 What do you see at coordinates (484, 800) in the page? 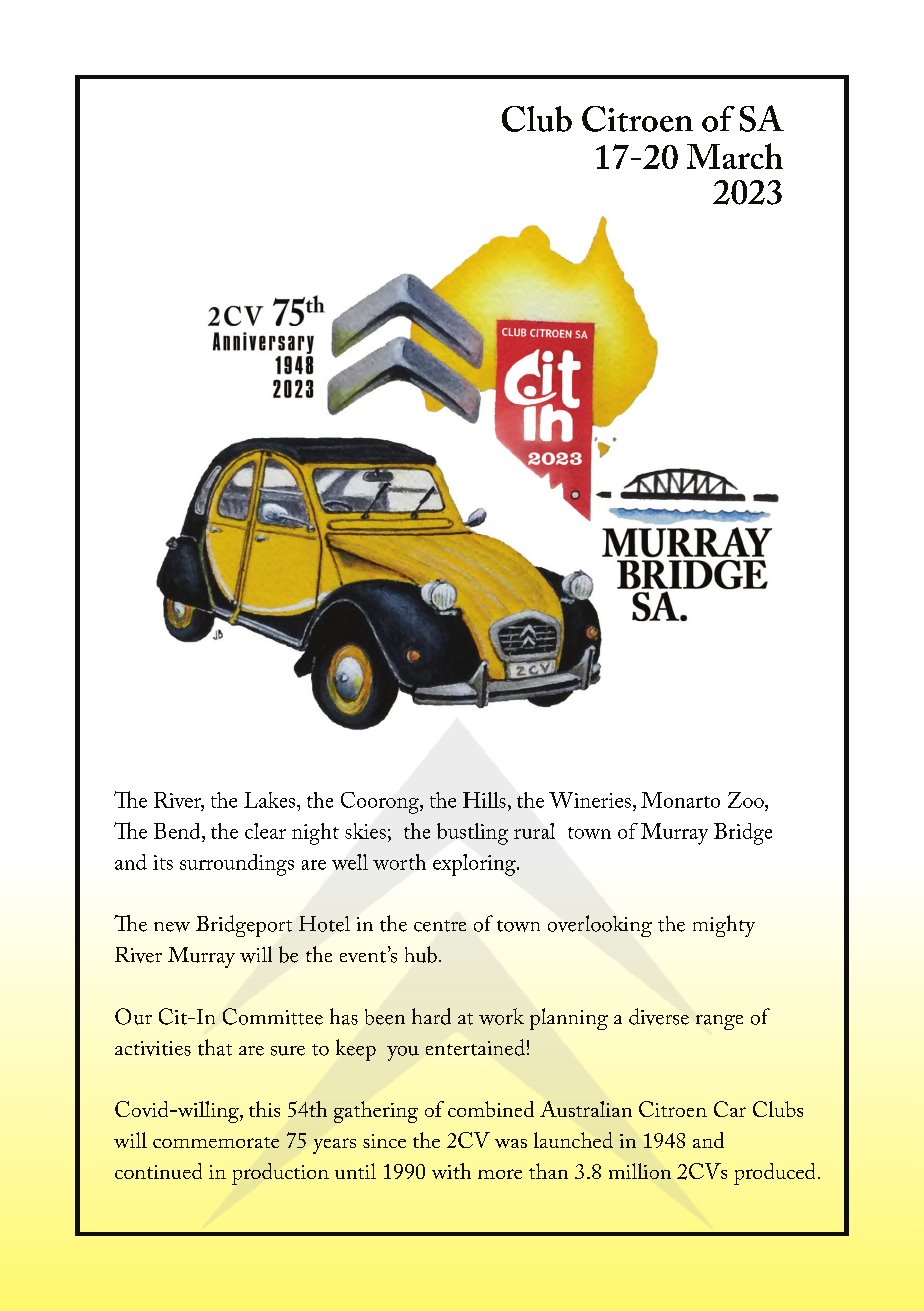
I see `Hills` at bounding box center [484, 800].
